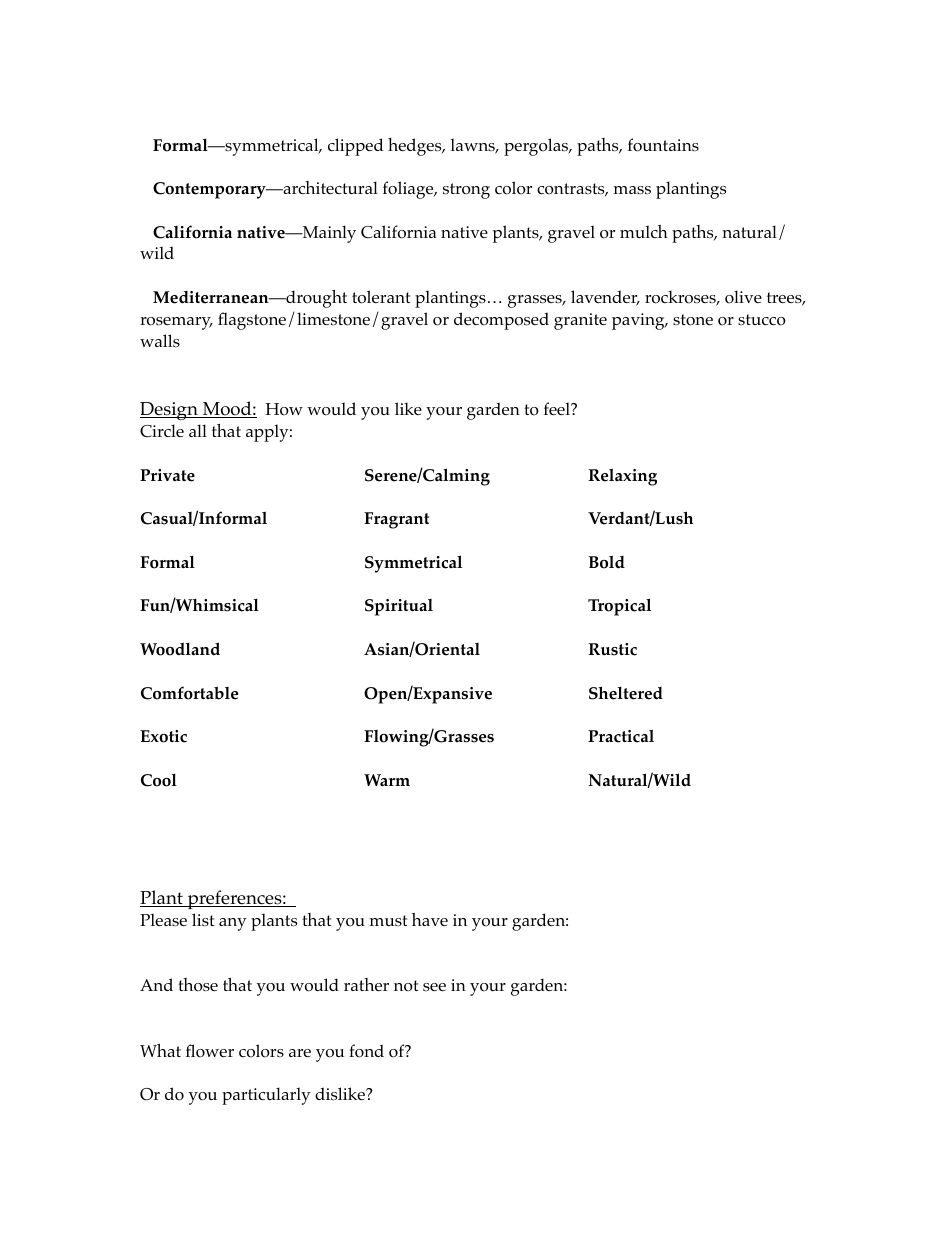 The width and height of the page is (952, 1233). What do you see at coordinates (466, 191) in the page?
I see `strong` at bounding box center [466, 191].
